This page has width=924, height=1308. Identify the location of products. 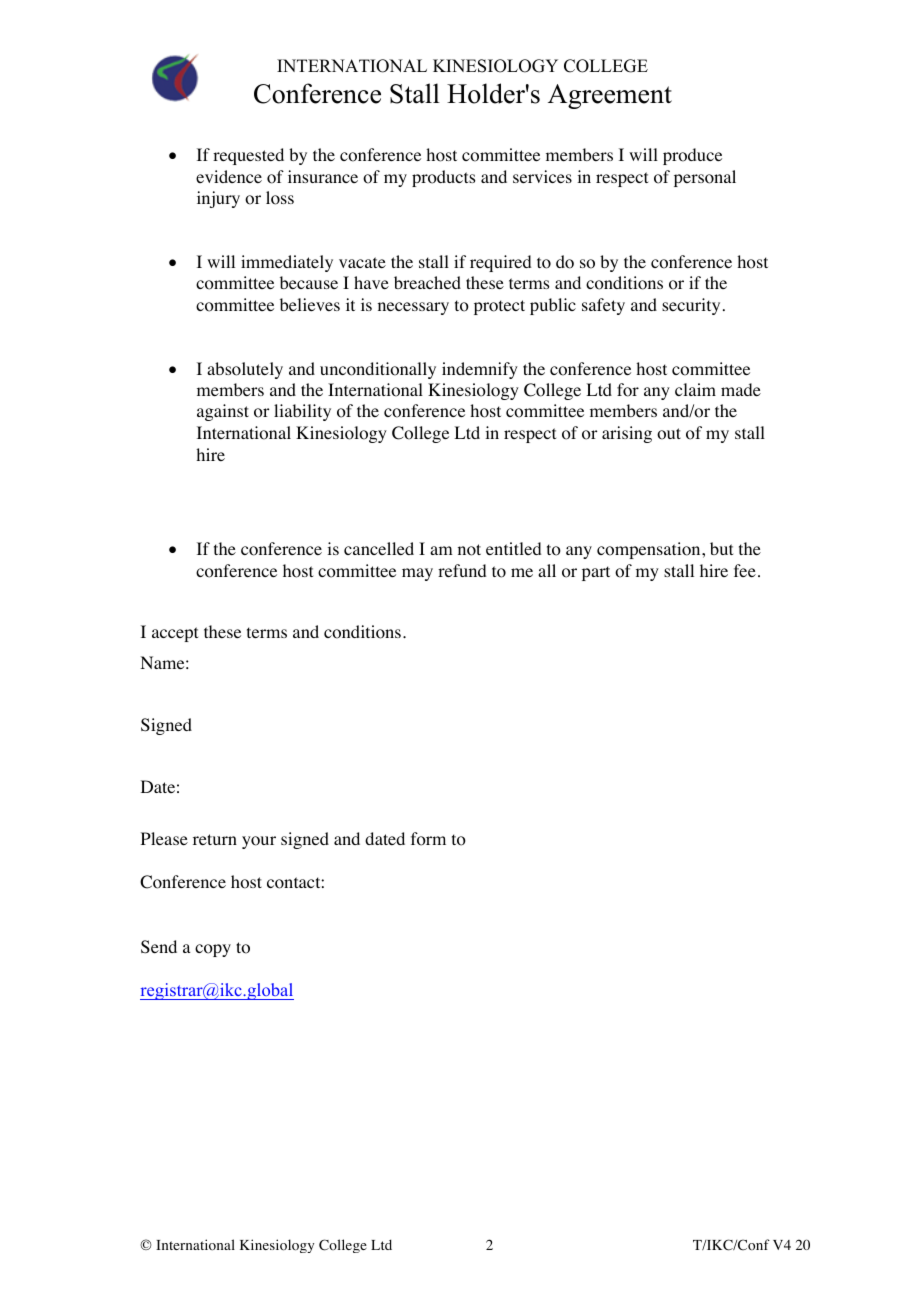
(443, 178).
